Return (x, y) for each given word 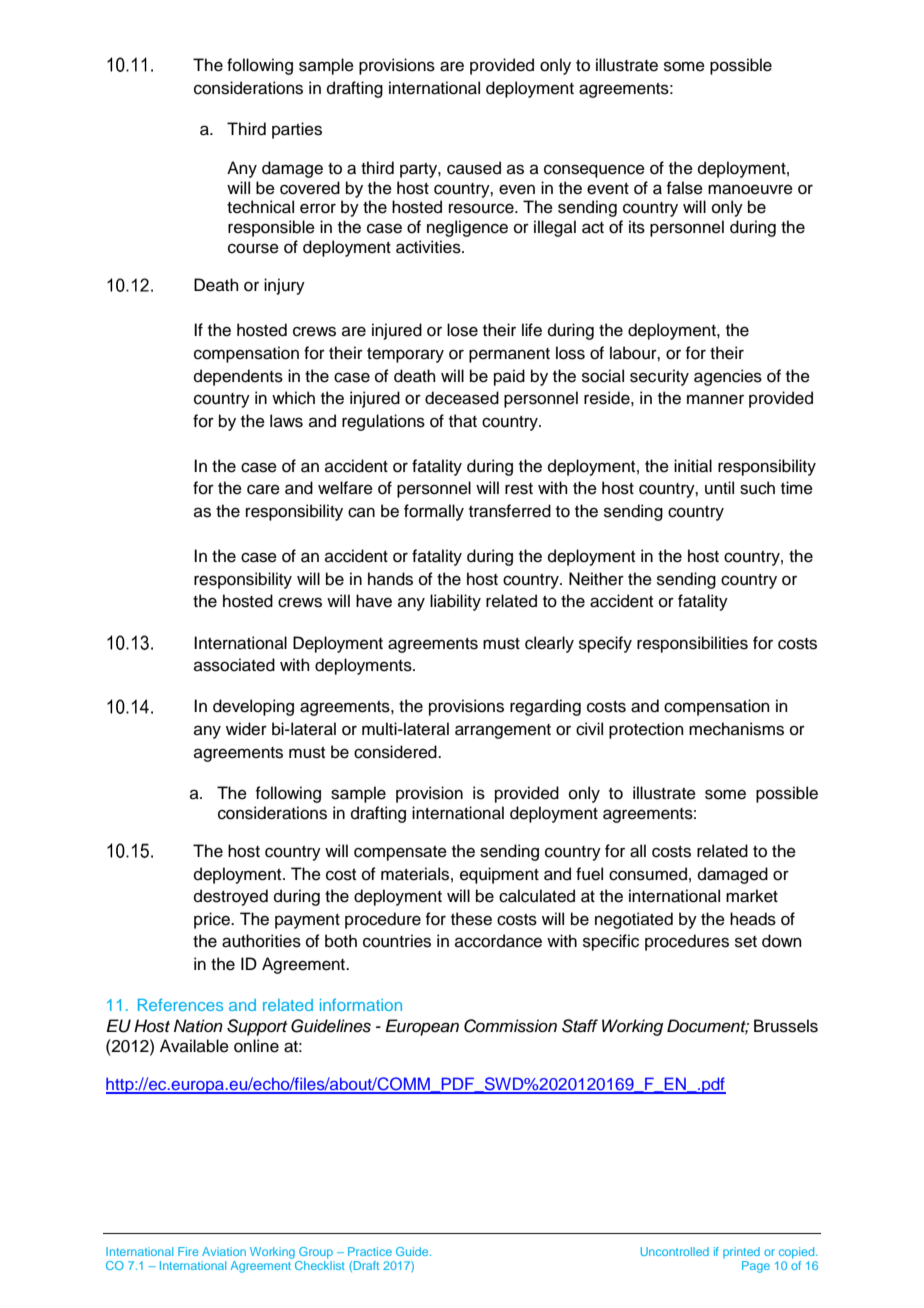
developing (253, 707)
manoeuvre (750, 189)
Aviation (224, 1251)
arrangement (503, 731)
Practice (370, 1251)
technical (260, 207)
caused (474, 168)
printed (741, 1252)
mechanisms (736, 729)
